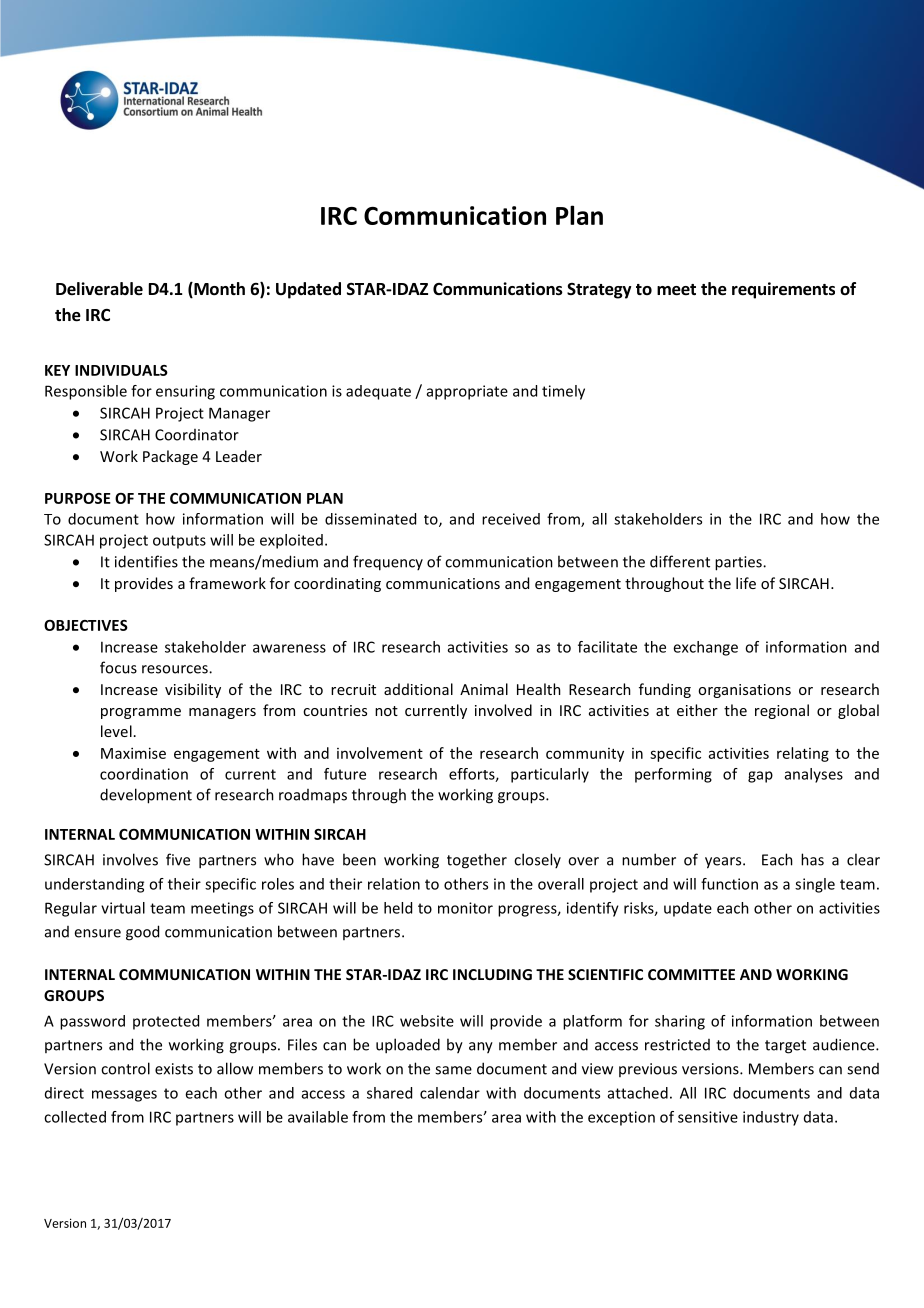 The image size is (924, 1308). What do you see at coordinates (782, 711) in the image?
I see `regional` at bounding box center [782, 711].
